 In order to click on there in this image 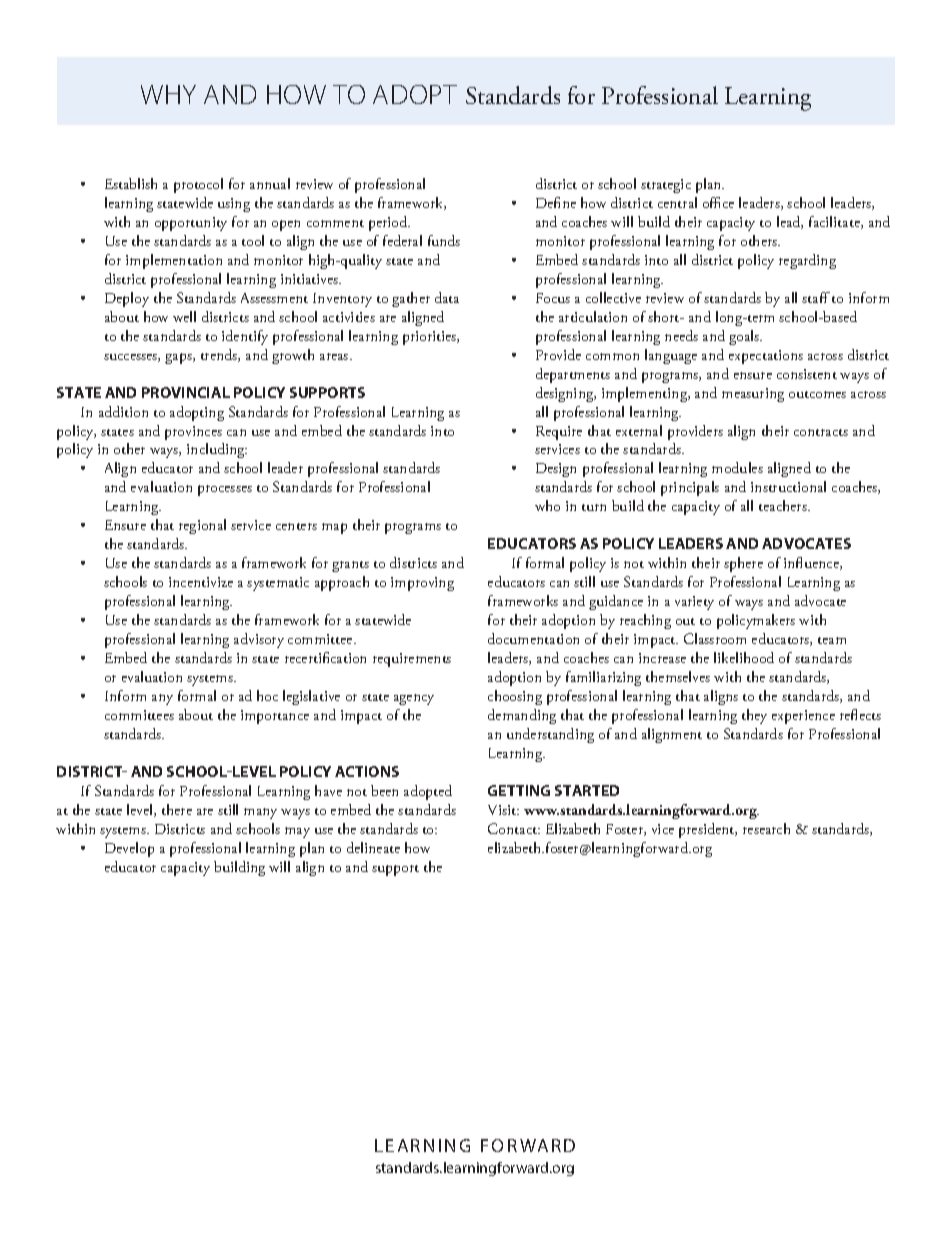, I will do `click(177, 809)`.
